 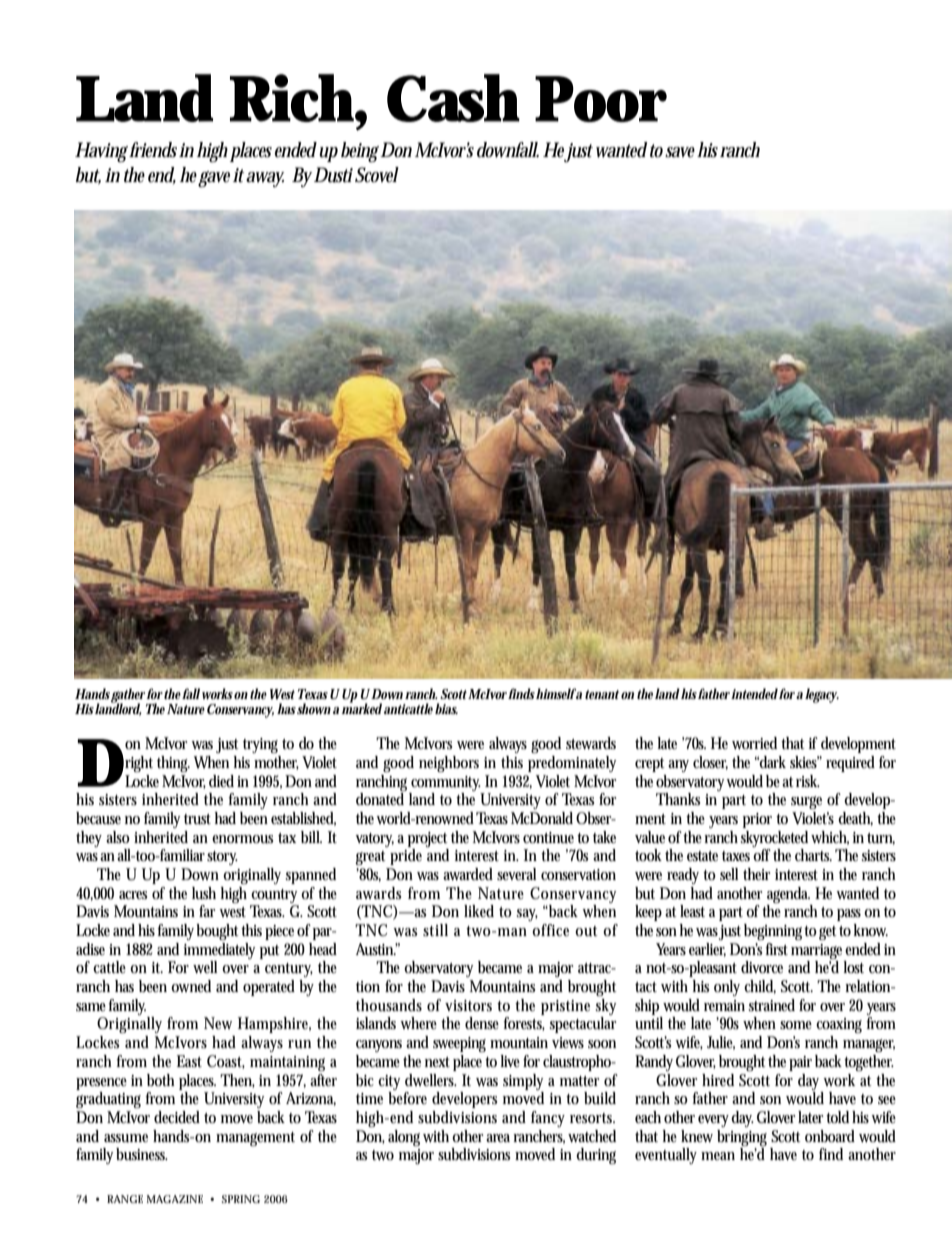 What do you see at coordinates (754, 743) in the image?
I see `worried` at bounding box center [754, 743].
